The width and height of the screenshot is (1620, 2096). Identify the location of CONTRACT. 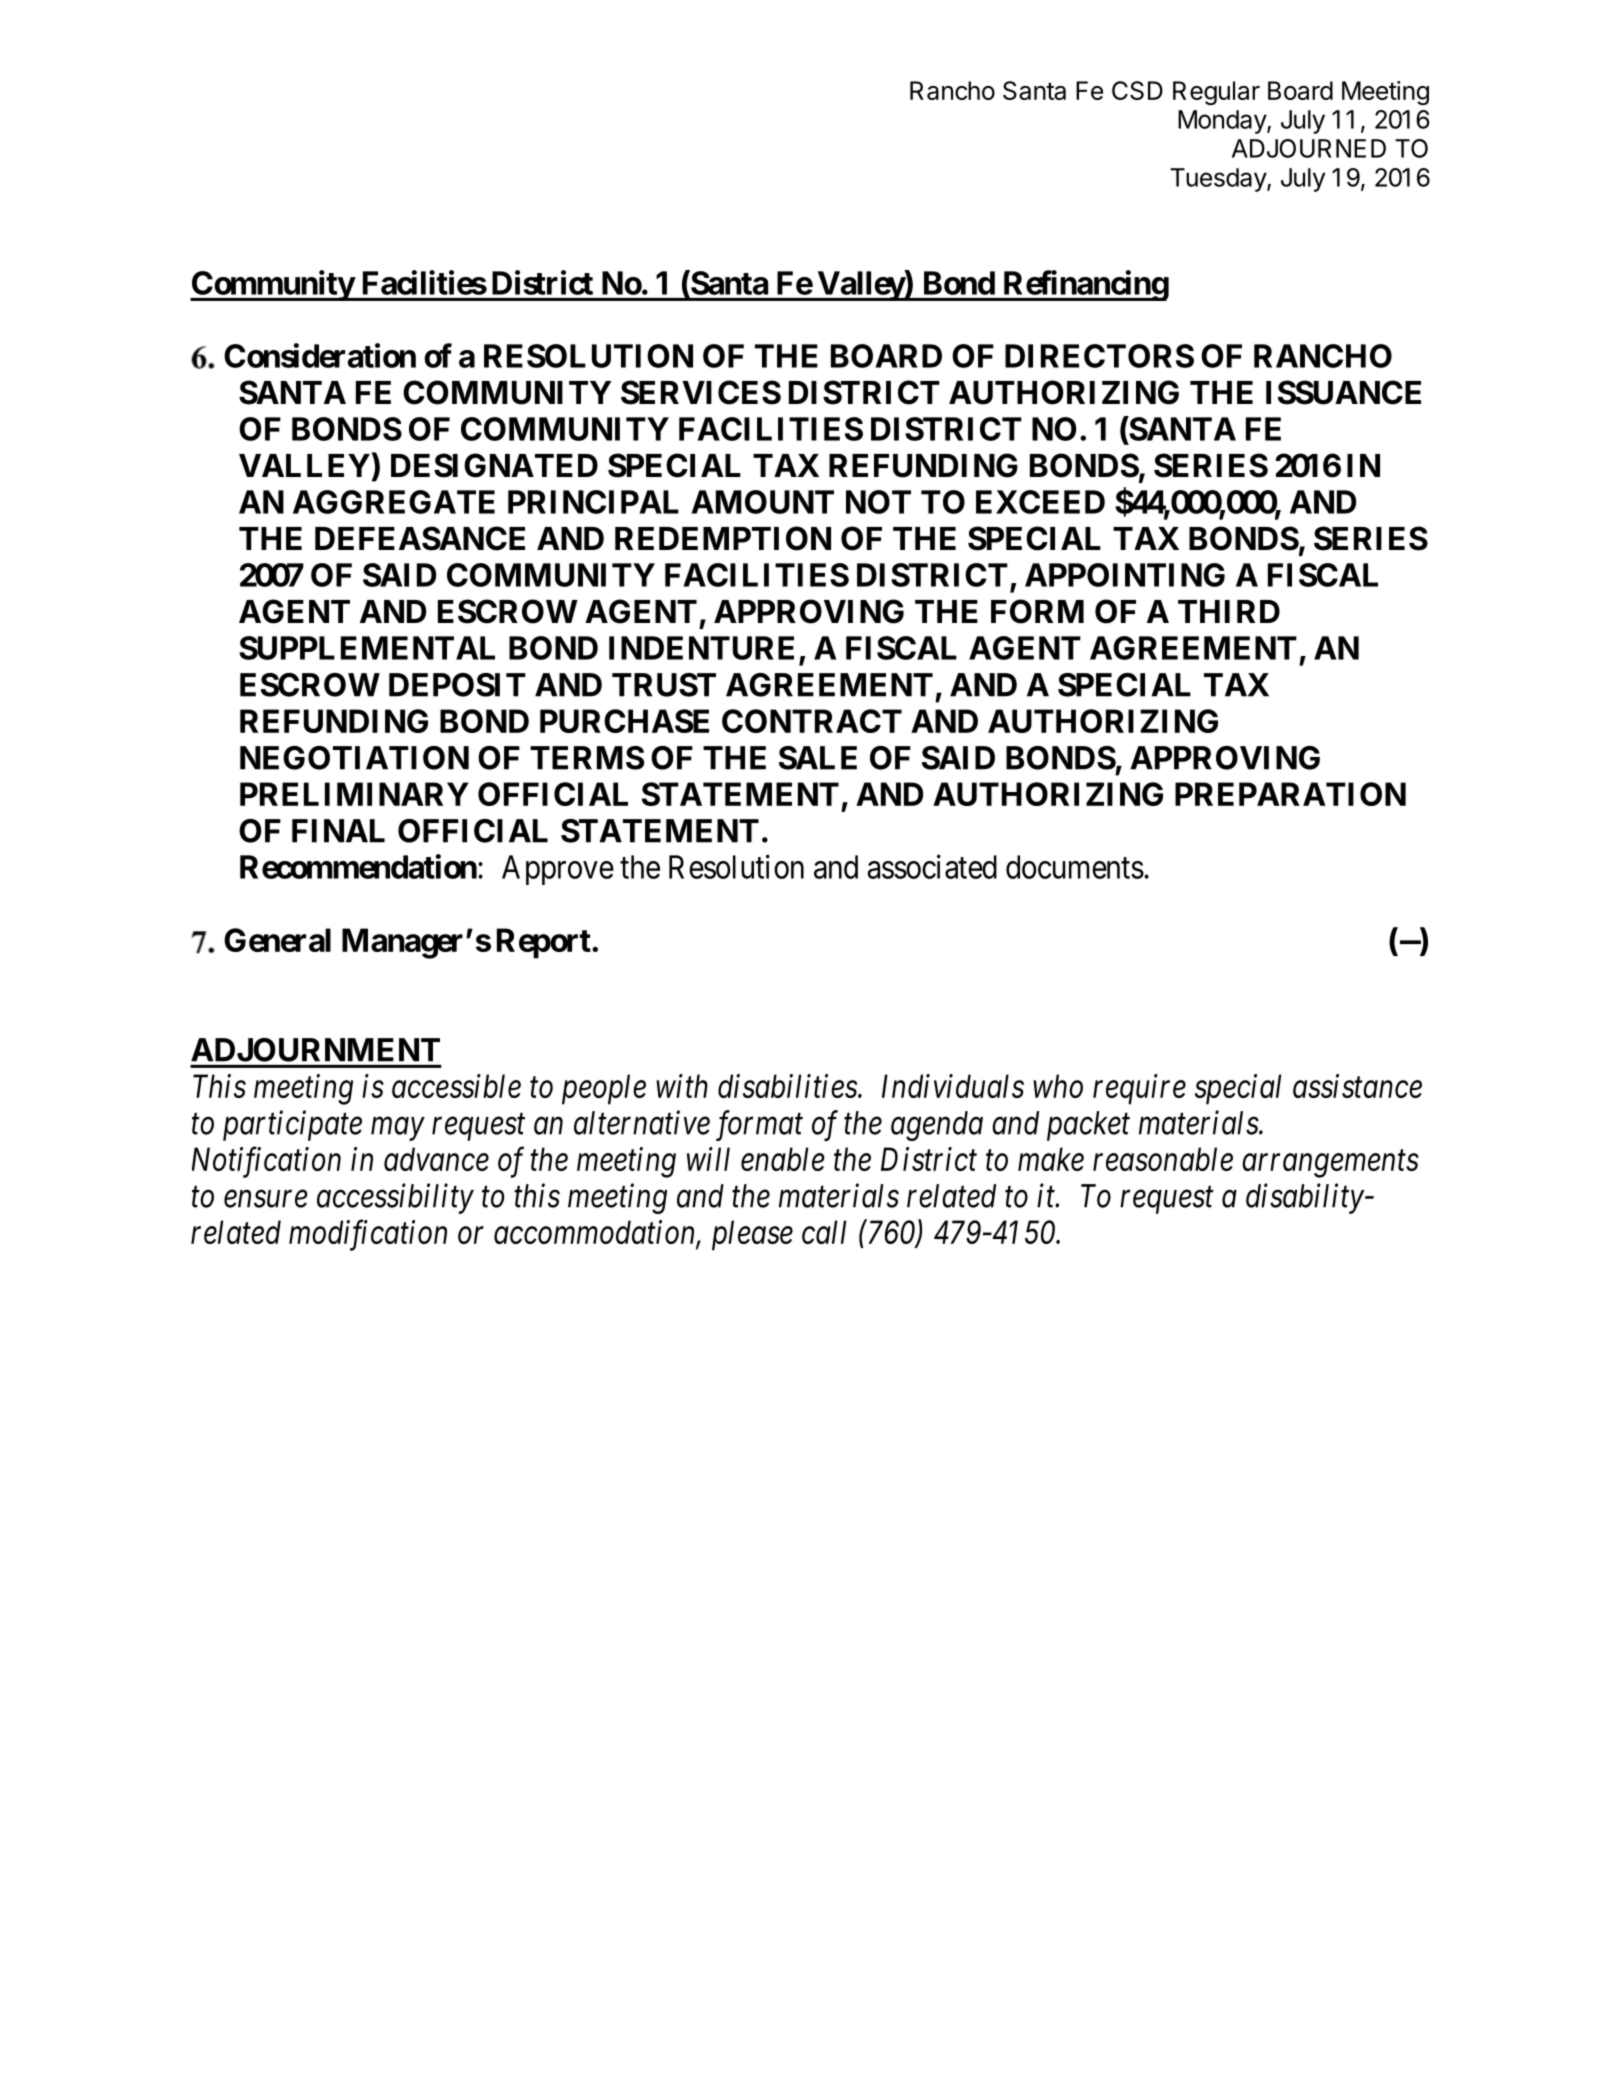
(812, 721).
